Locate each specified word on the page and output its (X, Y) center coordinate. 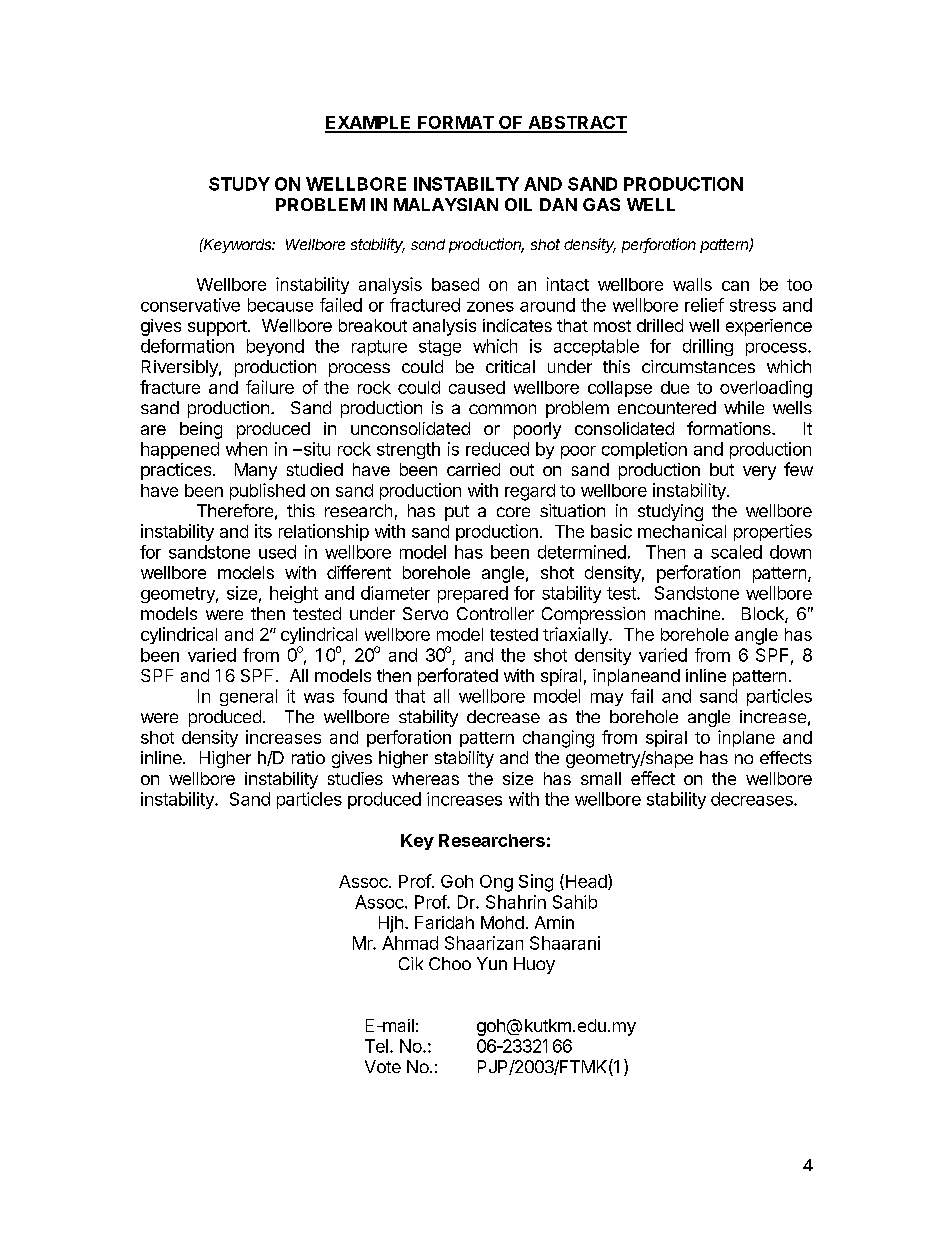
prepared (473, 594)
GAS (601, 204)
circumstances (698, 366)
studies (355, 778)
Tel (376, 1046)
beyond (275, 347)
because (280, 305)
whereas (425, 778)
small (601, 778)
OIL (518, 204)
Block (764, 615)
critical (510, 366)
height (294, 594)
